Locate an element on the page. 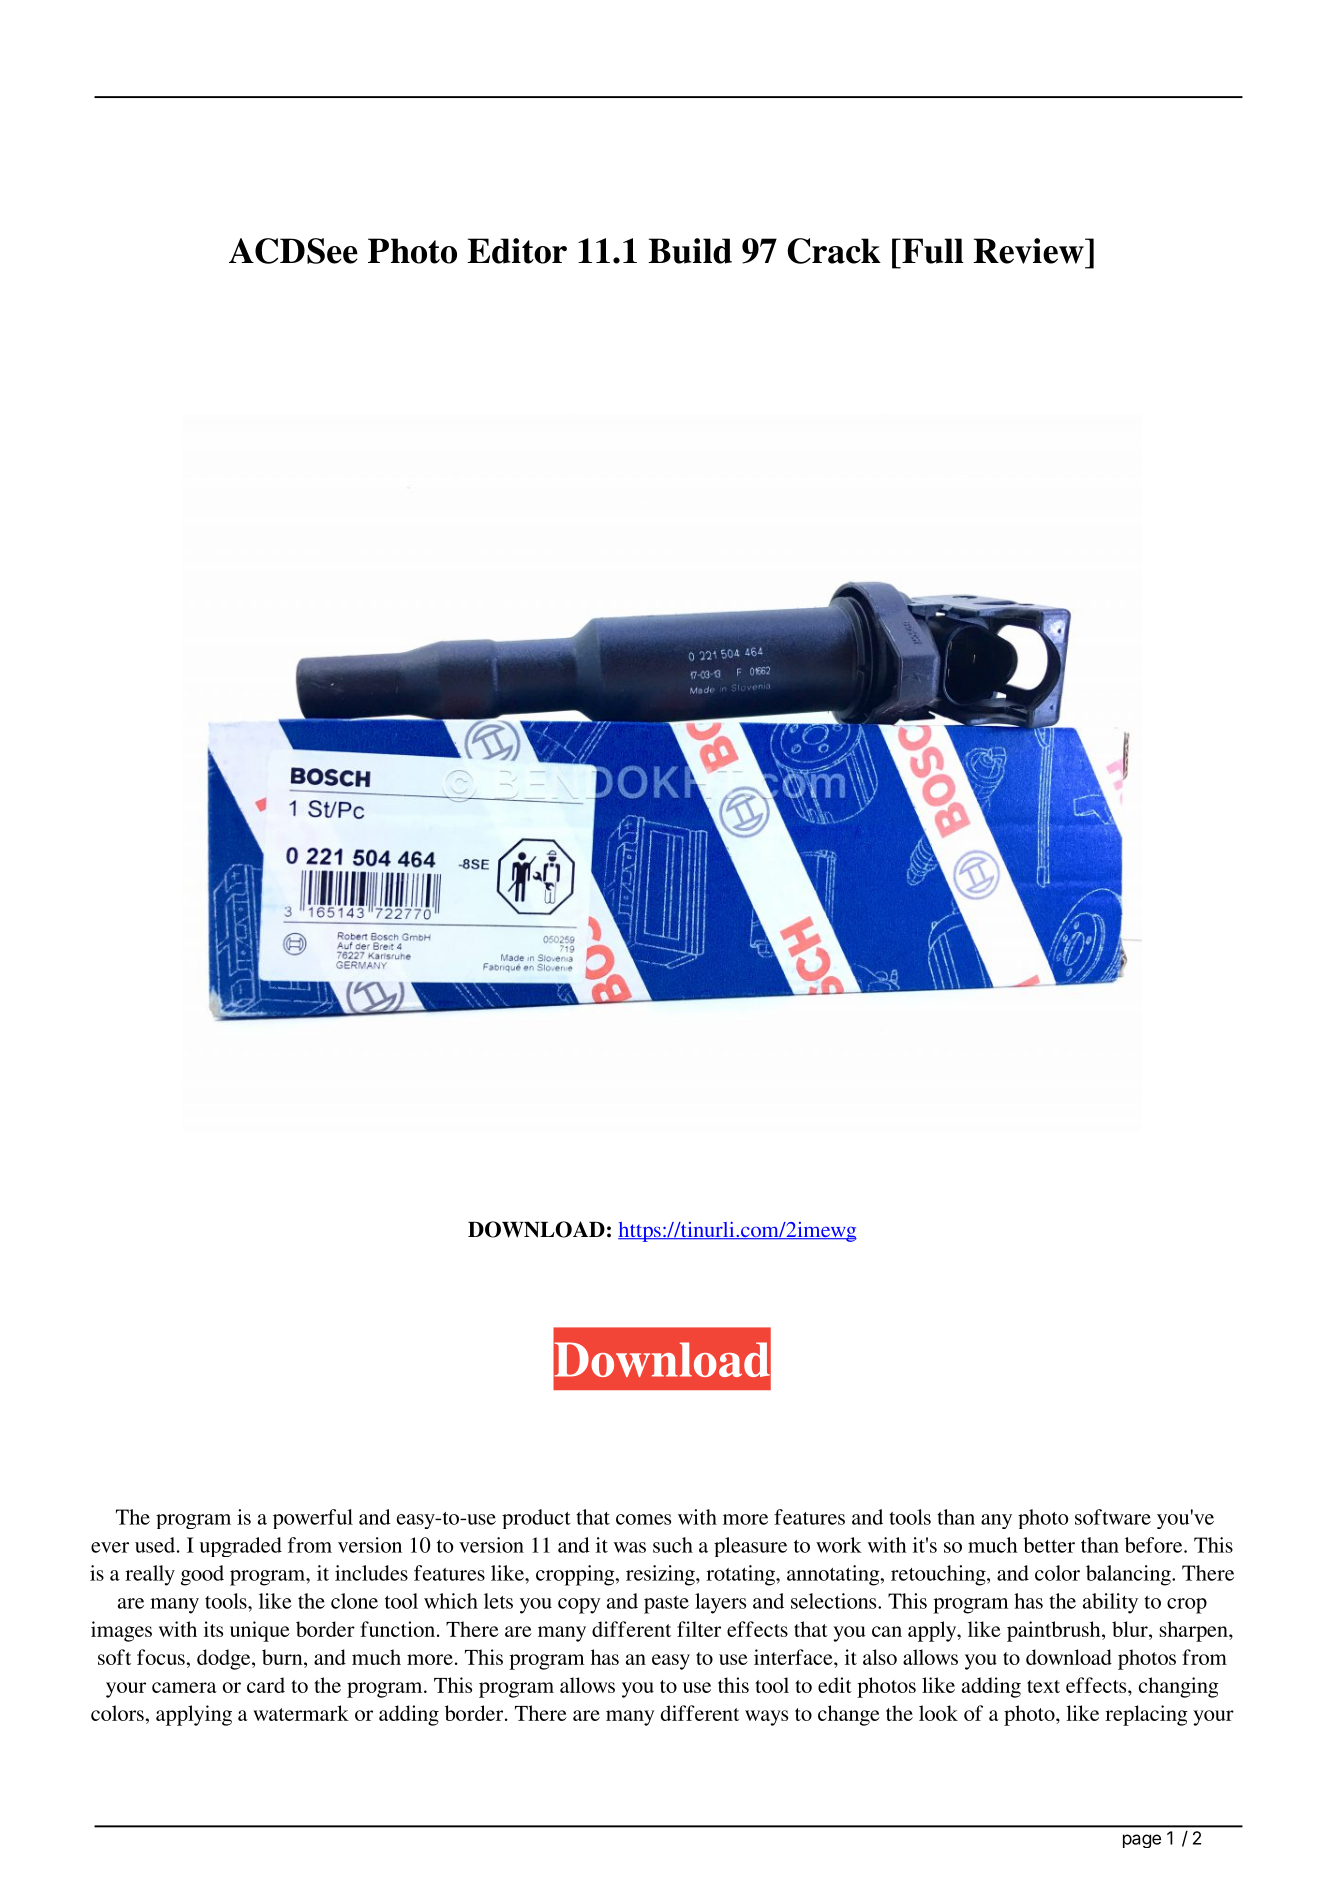 This document has width=1337, height=1890. Crack is located at coordinates (834, 251).
